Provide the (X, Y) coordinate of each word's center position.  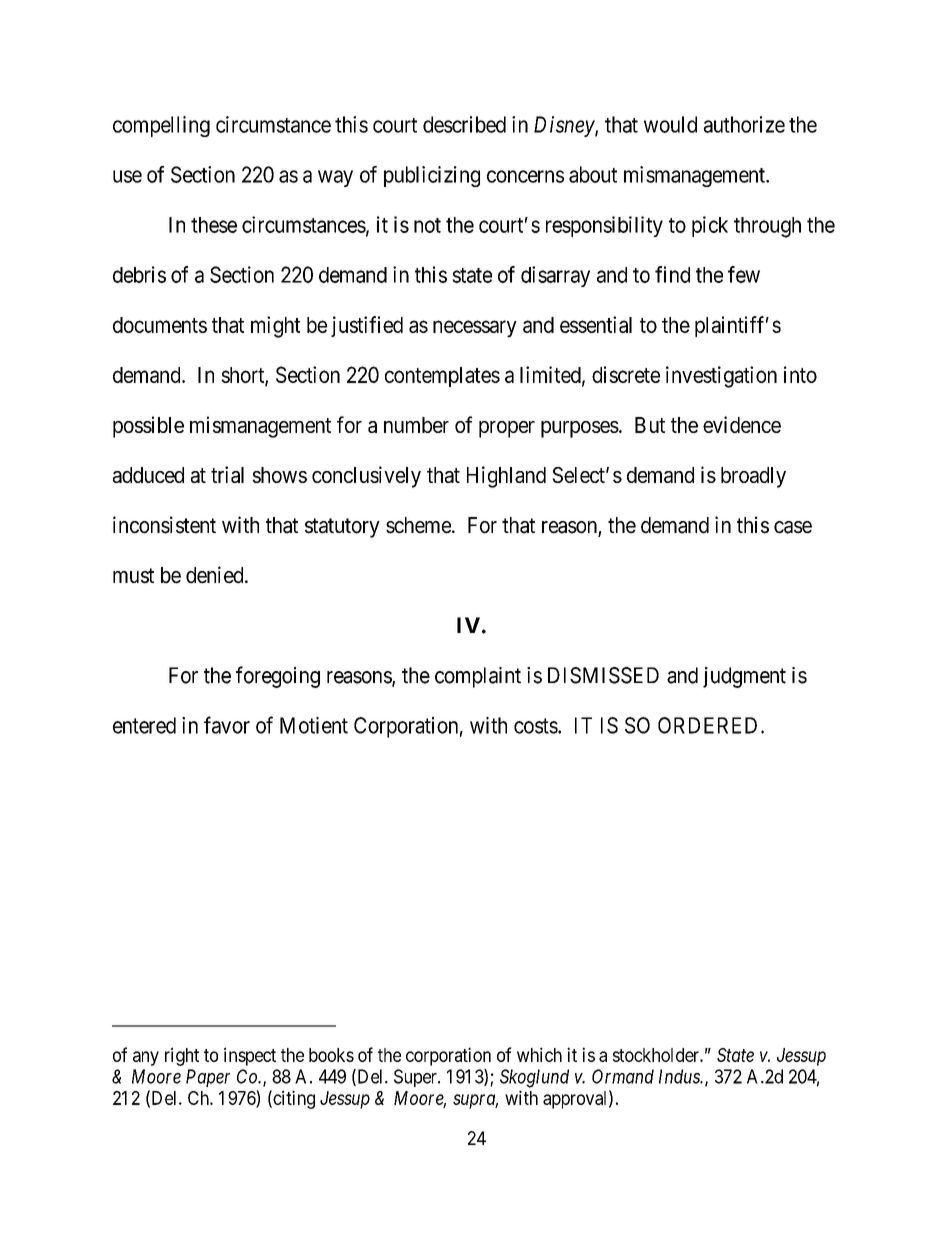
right (182, 1056)
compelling (161, 126)
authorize (744, 124)
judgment (744, 677)
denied (216, 575)
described (464, 124)
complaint (478, 677)
